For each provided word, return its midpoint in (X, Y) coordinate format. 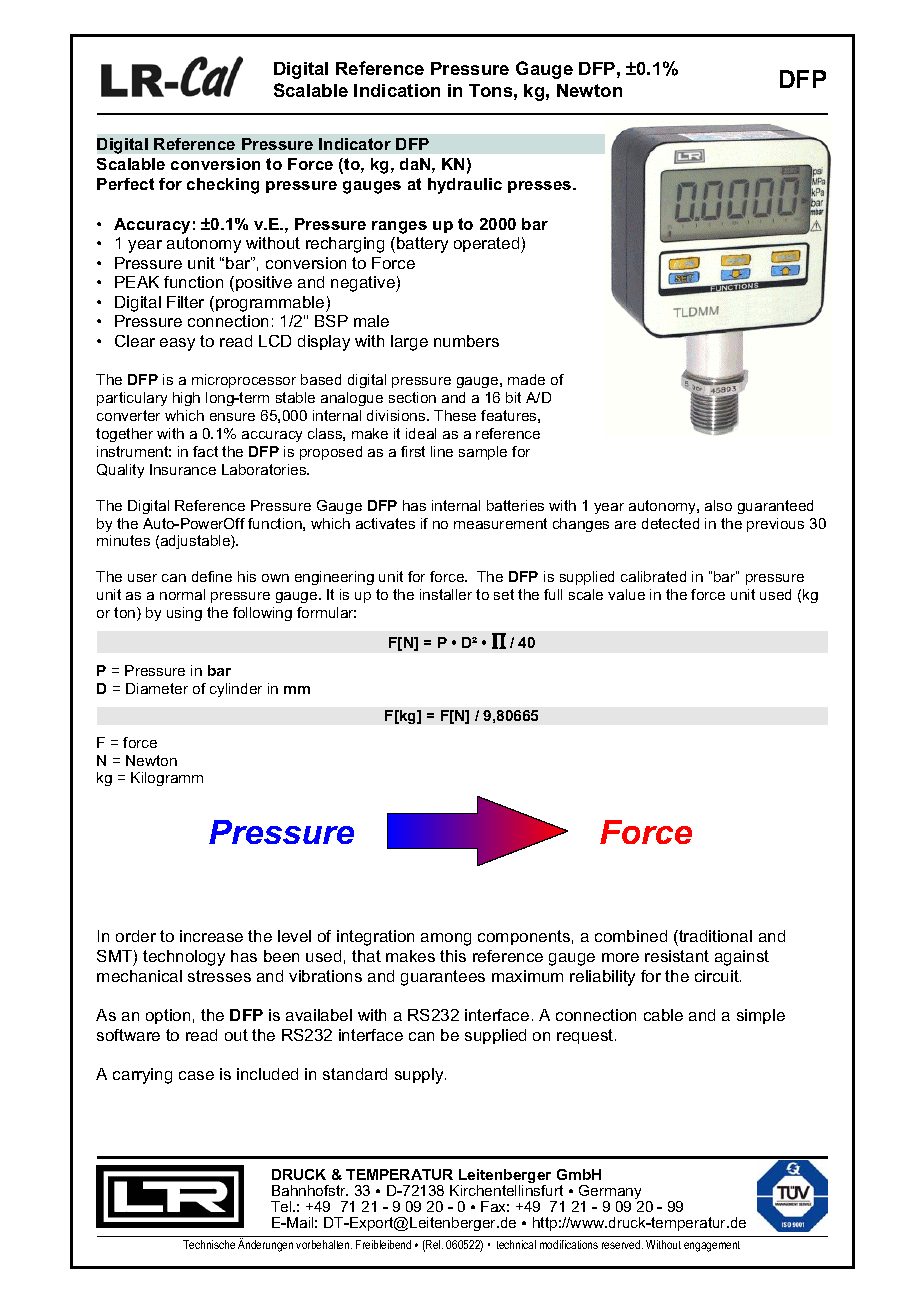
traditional (714, 938)
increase (211, 936)
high (186, 399)
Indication (397, 90)
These (455, 415)
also (718, 505)
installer (446, 594)
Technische (209, 1244)
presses (541, 187)
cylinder (236, 690)
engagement (712, 1246)
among (446, 939)
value (626, 594)
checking (223, 186)
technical (516, 1244)
